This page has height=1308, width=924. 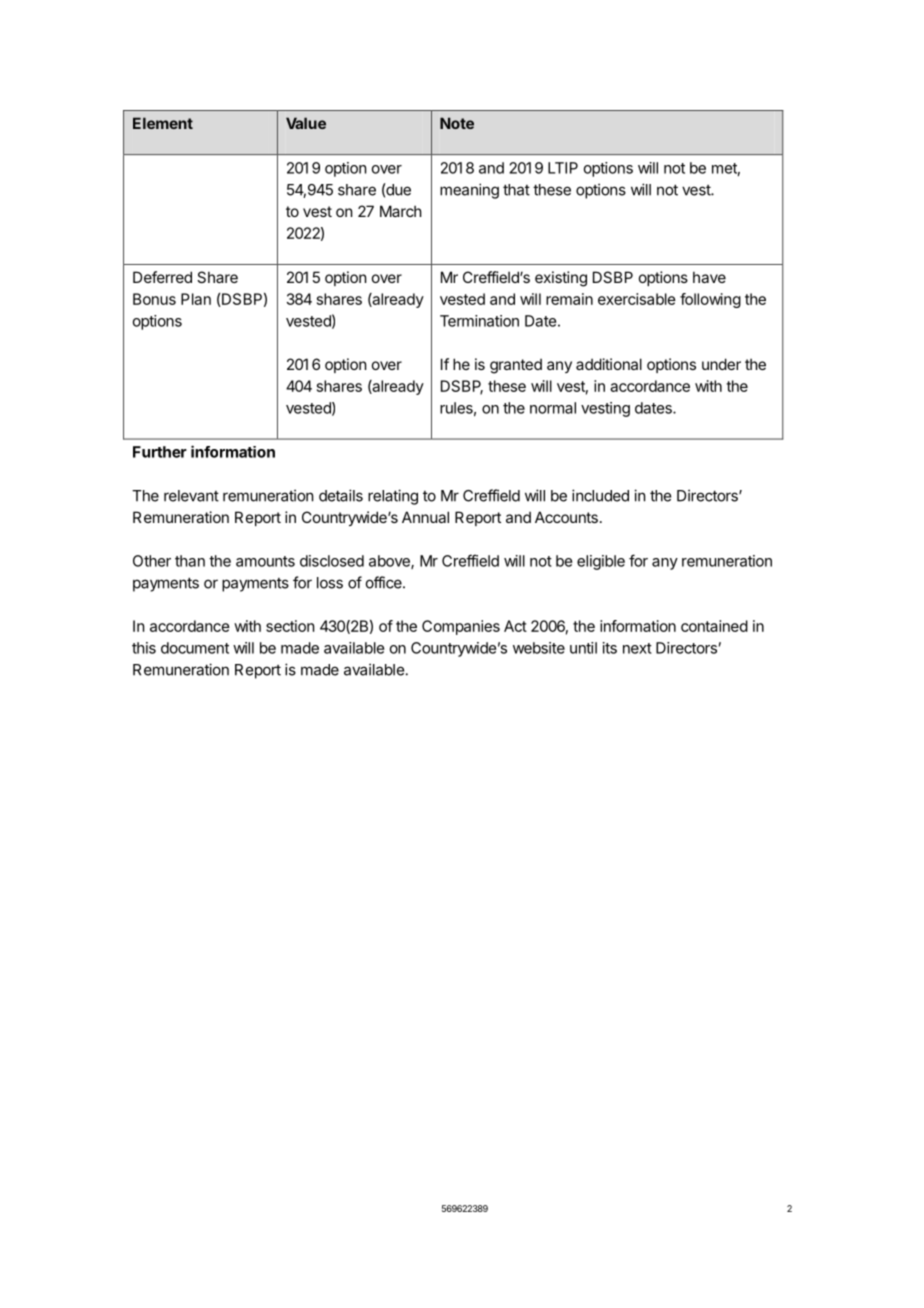 What do you see at coordinates (637, 648) in the page?
I see `next` at bounding box center [637, 648].
